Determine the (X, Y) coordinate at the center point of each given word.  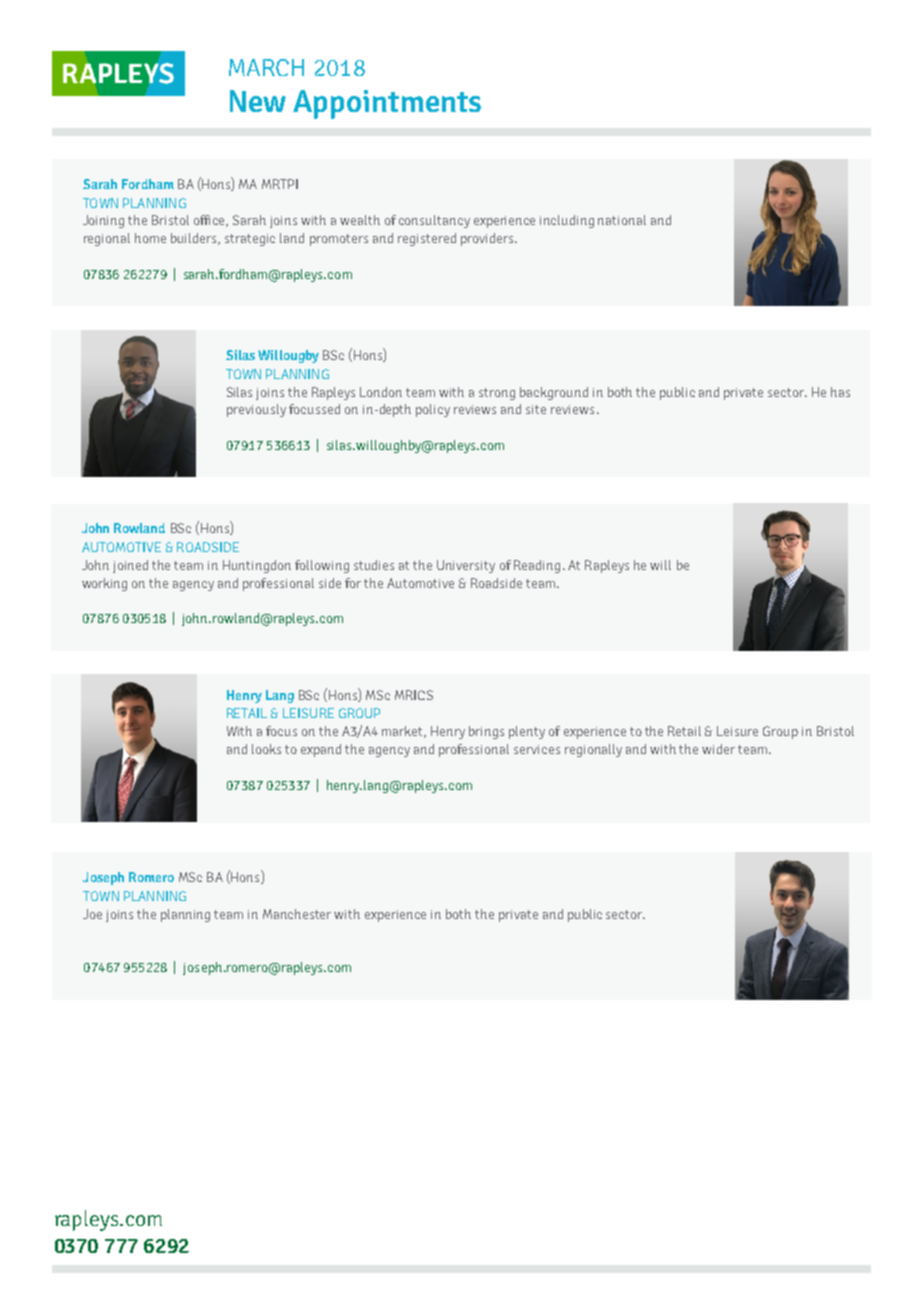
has (840, 392)
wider (718, 749)
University (466, 566)
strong (497, 394)
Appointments (387, 104)
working (104, 584)
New (258, 101)
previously (256, 410)
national (622, 220)
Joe (92, 914)
